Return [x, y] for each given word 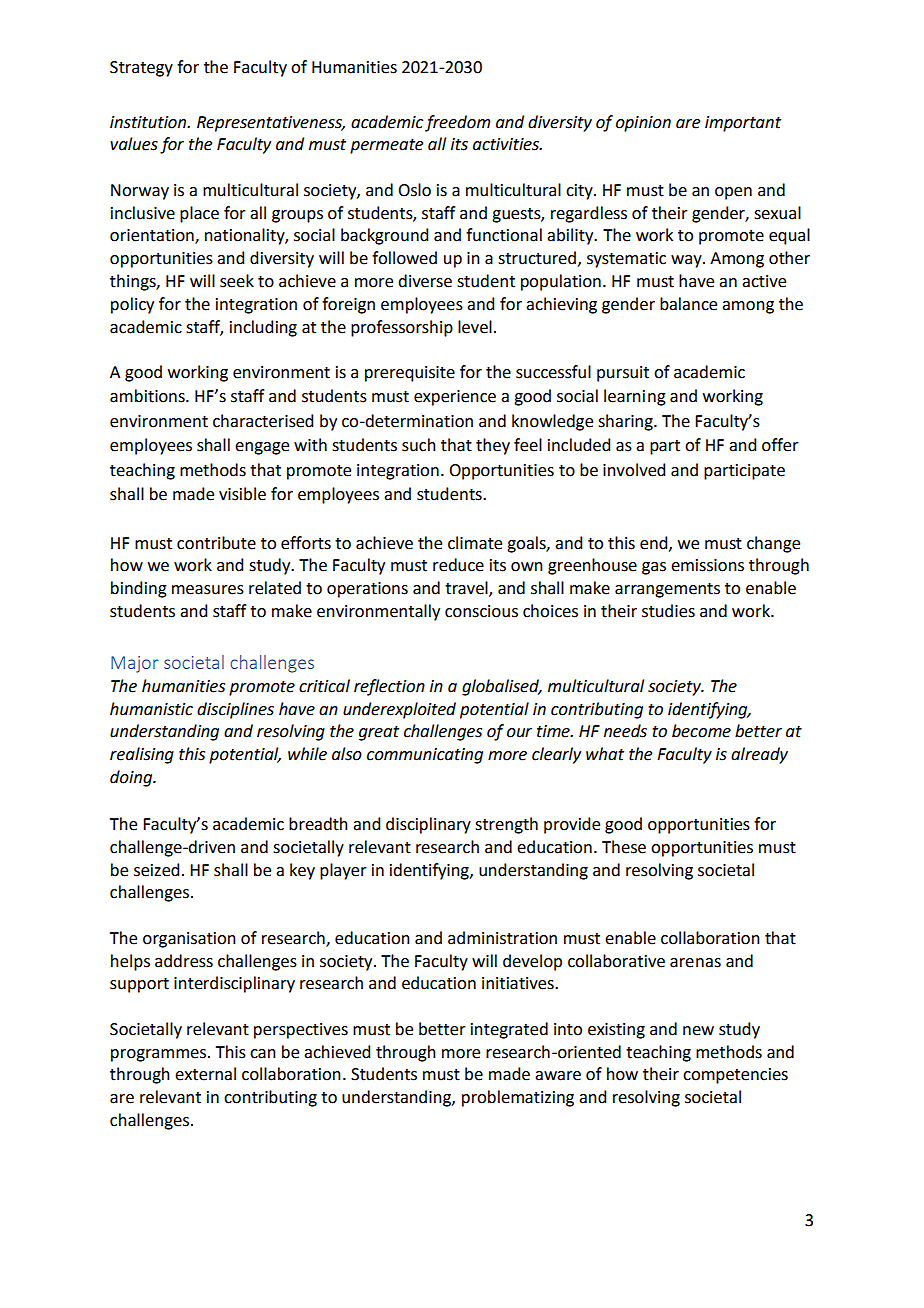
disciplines [235, 710]
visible [242, 494]
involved [634, 470]
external [205, 1074]
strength [506, 825]
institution [149, 122]
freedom [457, 123]
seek [237, 281]
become [701, 731]
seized [156, 870]
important [743, 124]
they [493, 446]
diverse [425, 281]
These [624, 847]
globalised [502, 687]
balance [688, 304]
